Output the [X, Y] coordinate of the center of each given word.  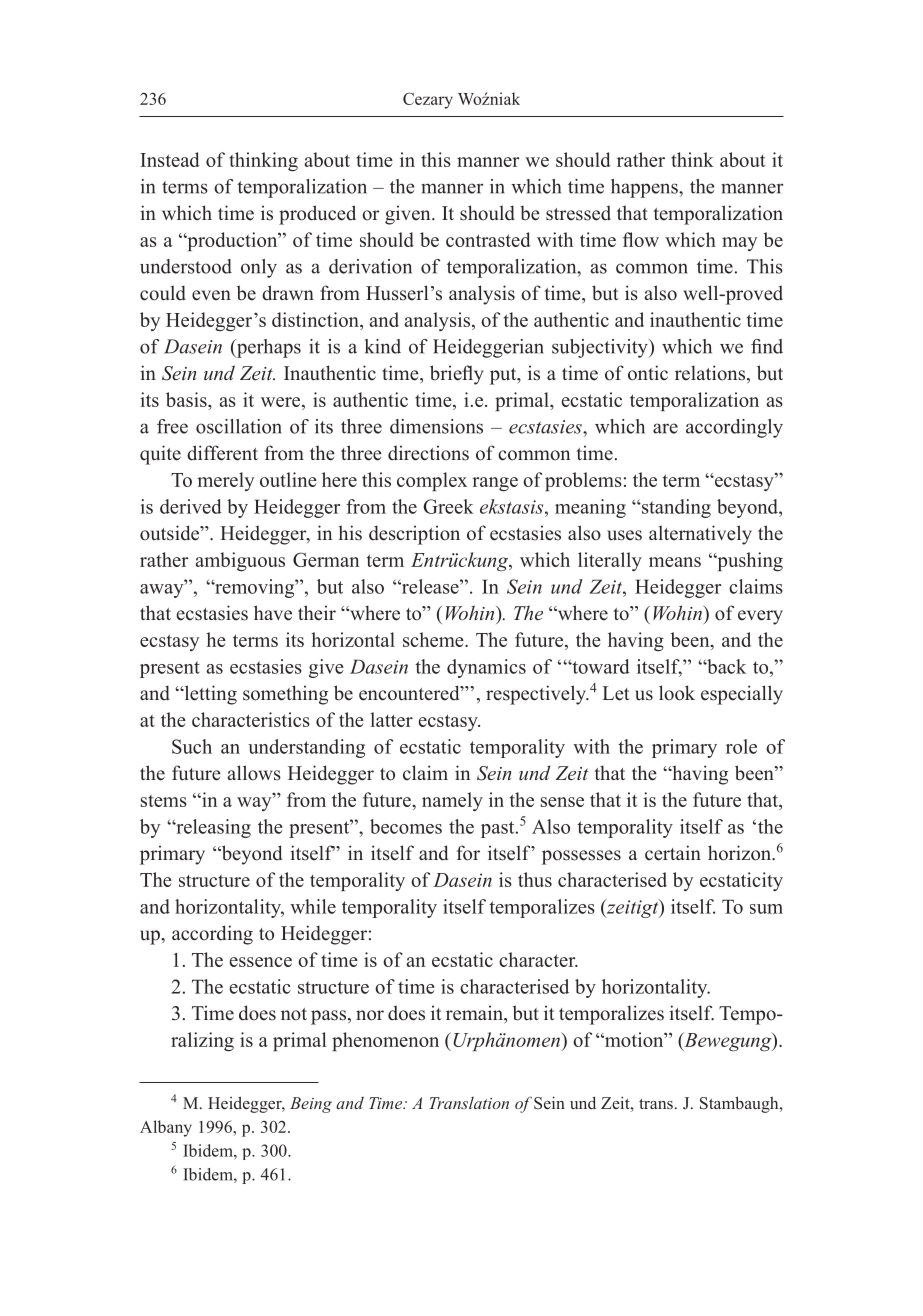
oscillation [239, 426]
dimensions [436, 426]
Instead [170, 159]
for [468, 853]
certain [673, 853]
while [313, 906]
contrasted [488, 239]
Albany [166, 1128]
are [665, 428]
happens [645, 188]
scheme [434, 639]
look [677, 693]
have [273, 613]
